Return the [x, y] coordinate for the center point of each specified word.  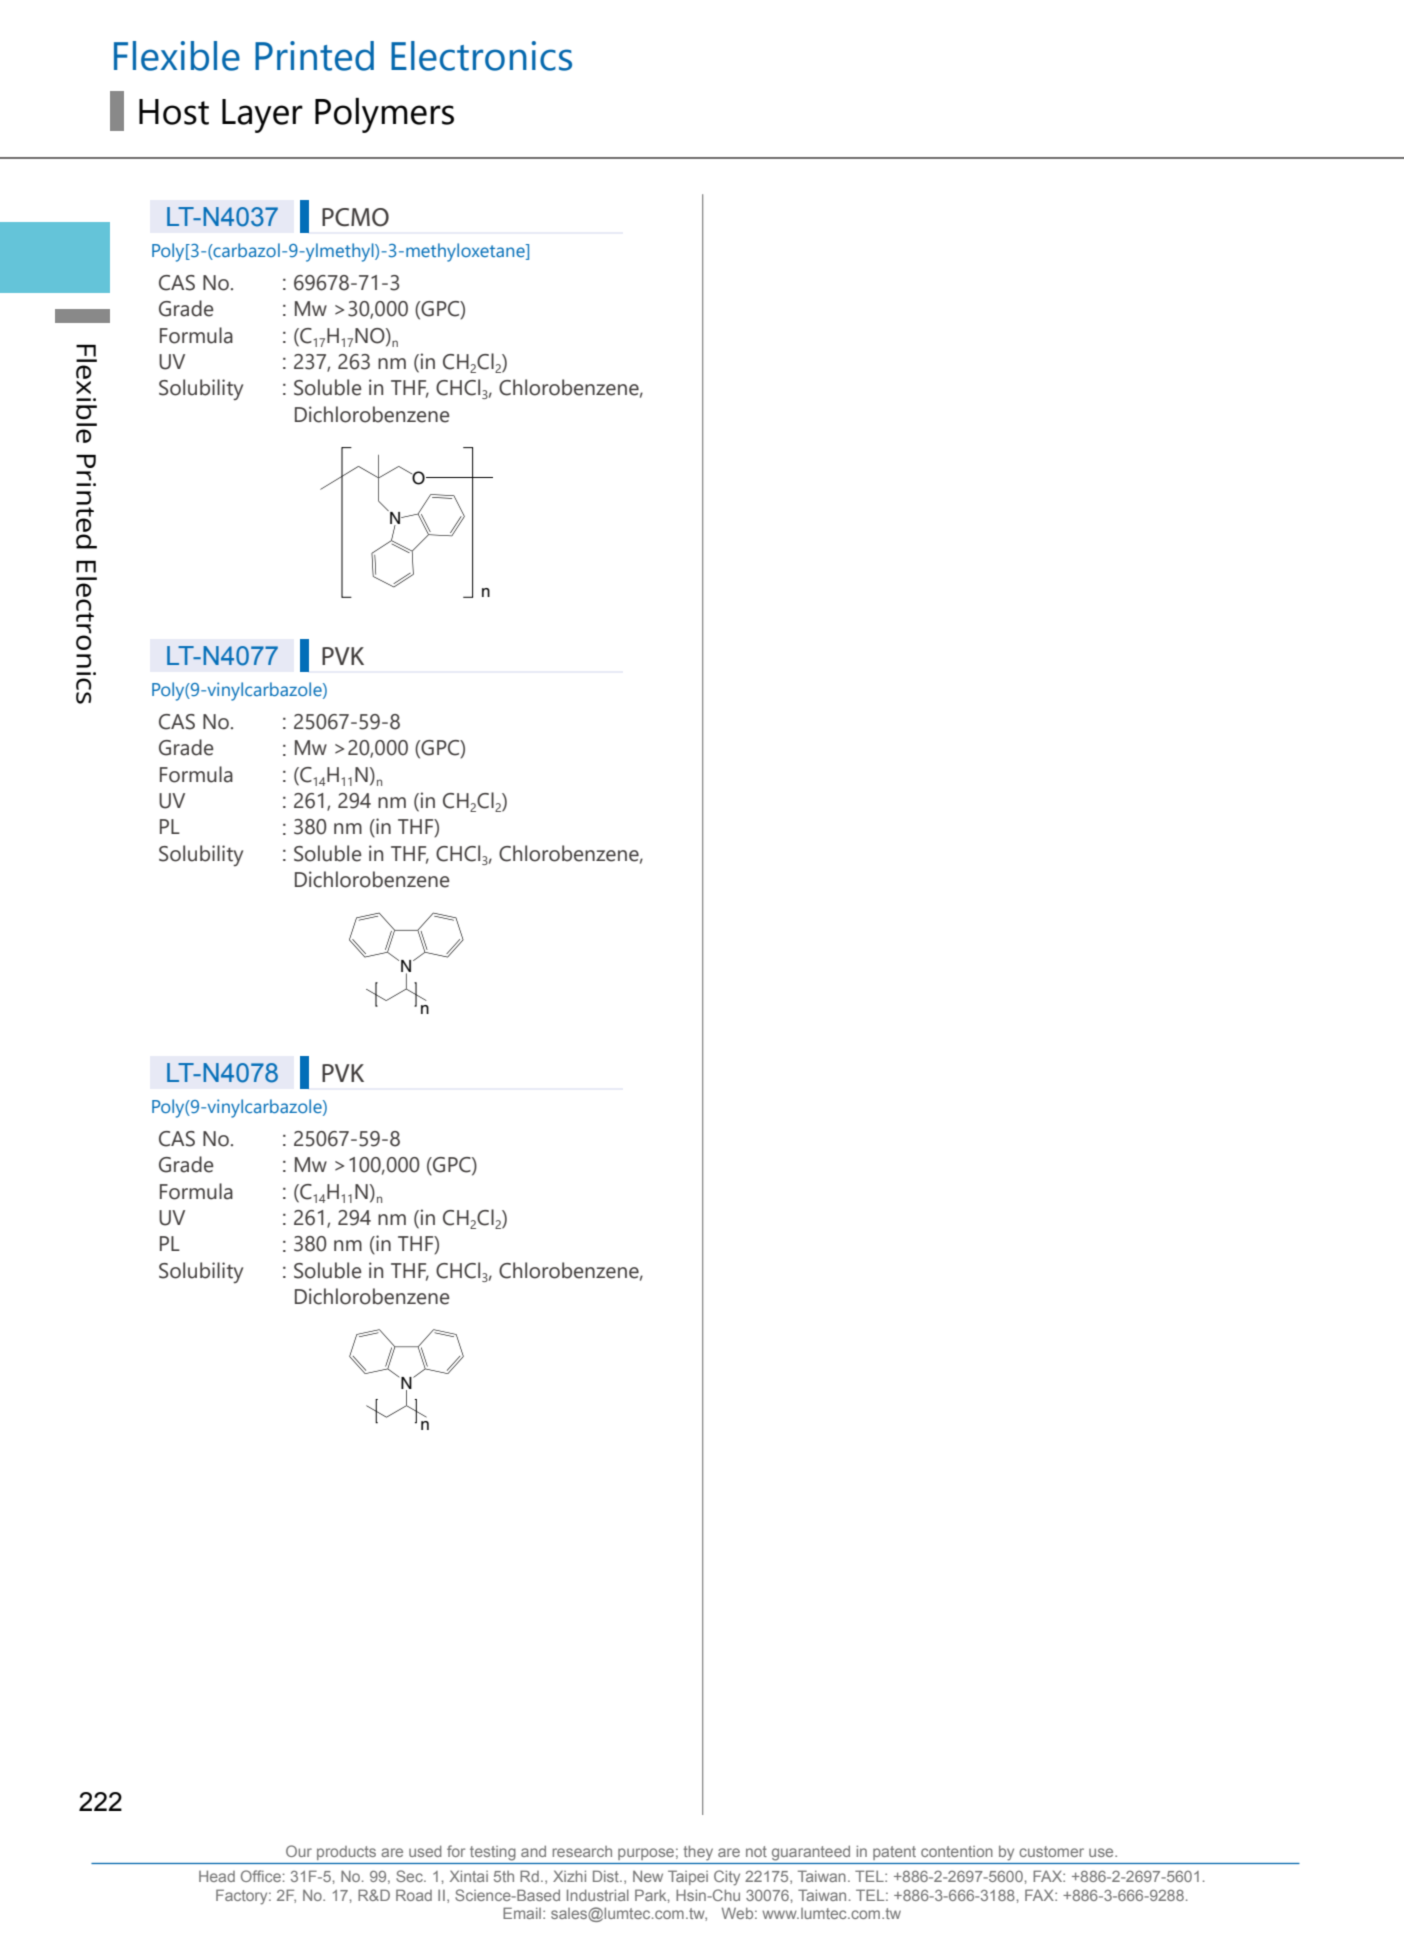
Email [522, 1913]
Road [414, 1895]
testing [492, 1853]
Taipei [688, 1877]
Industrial [598, 1895]
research [582, 1851]
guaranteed [811, 1853]
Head [217, 1876]
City [727, 1878]
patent [894, 1853]
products [346, 1853]
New [648, 1876]
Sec [410, 1876]
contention [957, 1851]
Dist [607, 1876]
